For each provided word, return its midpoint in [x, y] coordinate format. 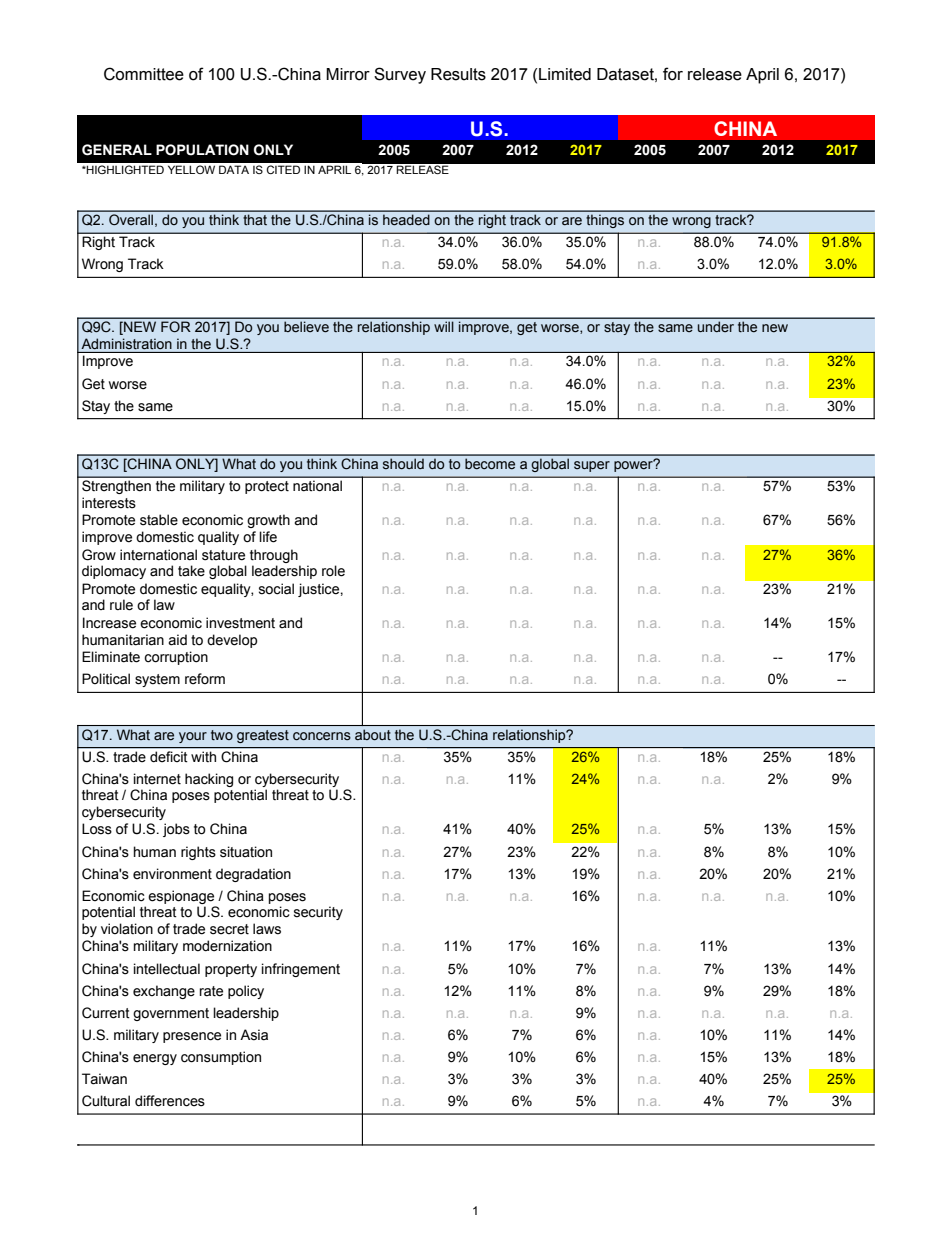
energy [155, 1059]
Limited [565, 74]
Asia [254, 1035]
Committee [144, 74]
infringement [301, 970]
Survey [400, 75]
